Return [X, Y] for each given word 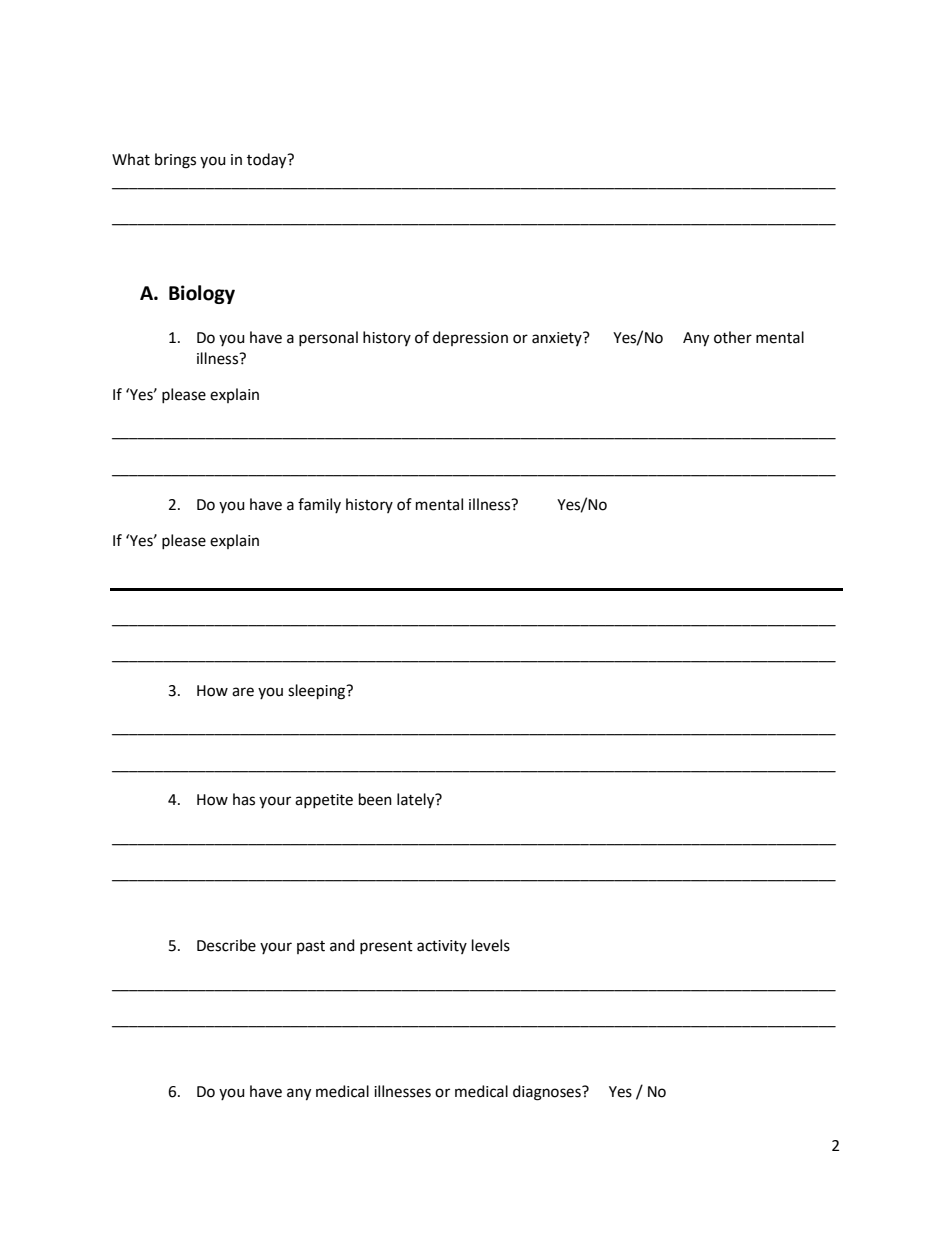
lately [417, 801]
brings [175, 161]
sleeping [318, 692]
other [733, 337]
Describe [226, 945]
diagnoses [548, 1093]
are [243, 692]
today [268, 161]
